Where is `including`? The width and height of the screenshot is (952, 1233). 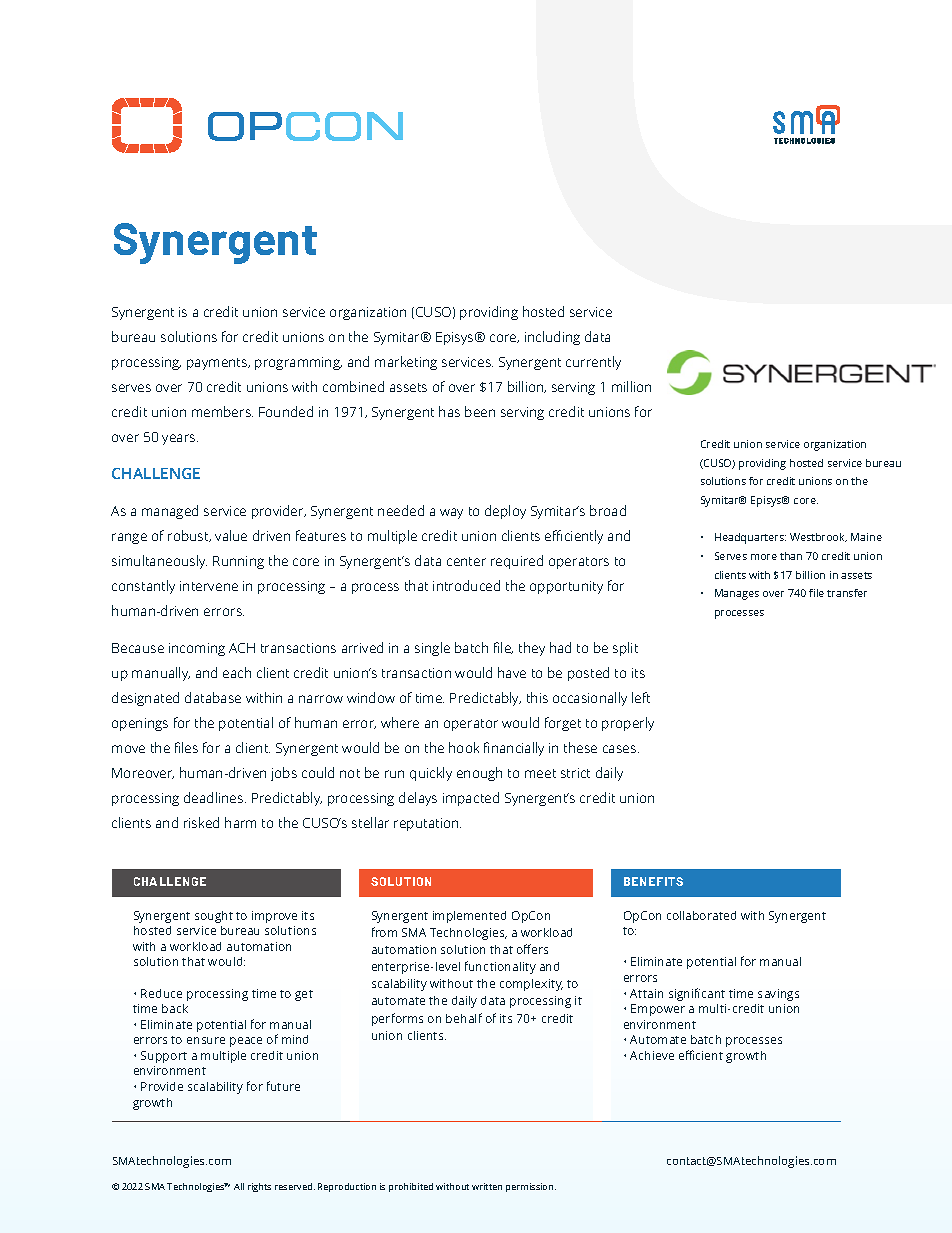
including is located at coordinates (552, 338).
